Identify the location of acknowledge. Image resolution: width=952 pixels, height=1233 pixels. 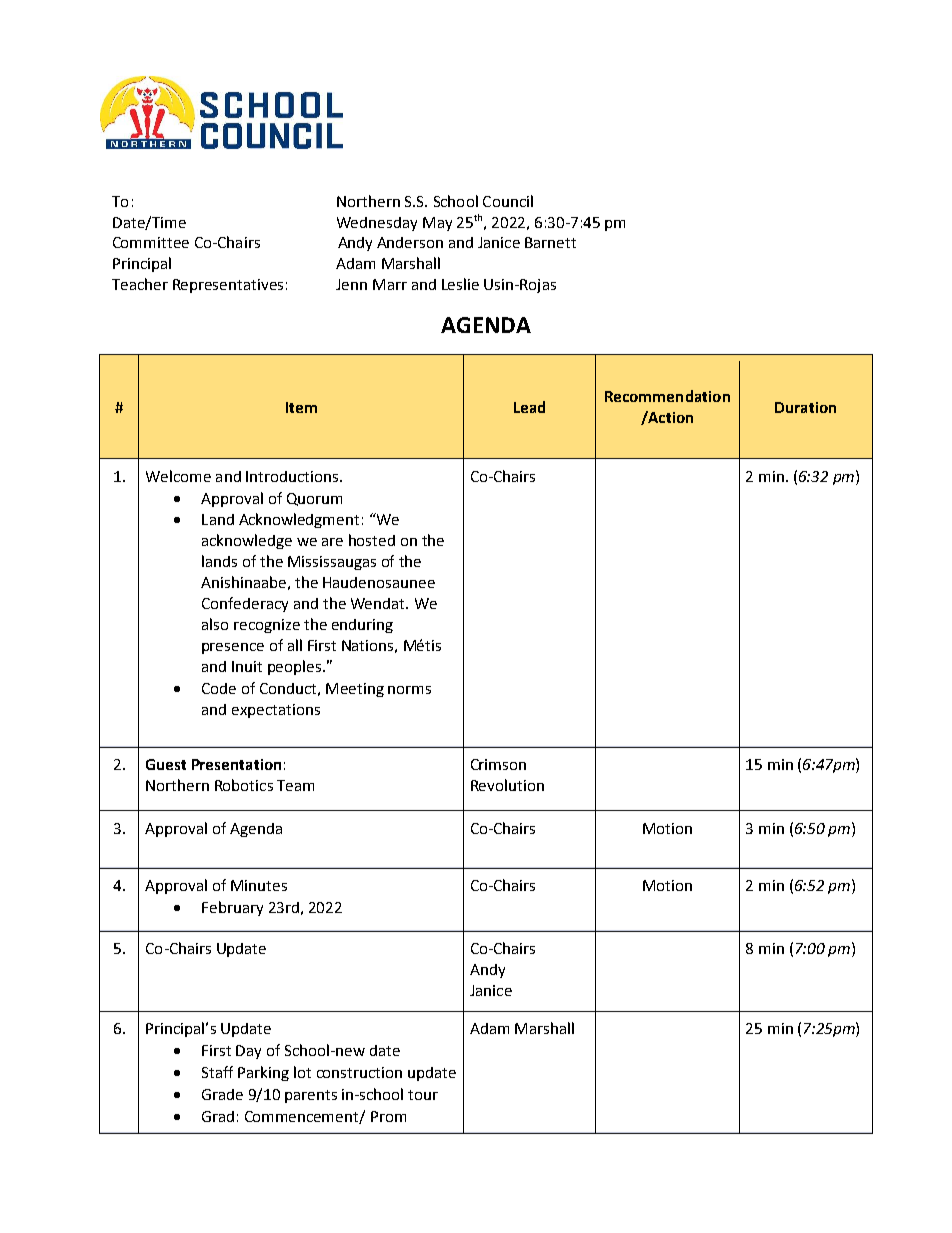
(247, 541).
